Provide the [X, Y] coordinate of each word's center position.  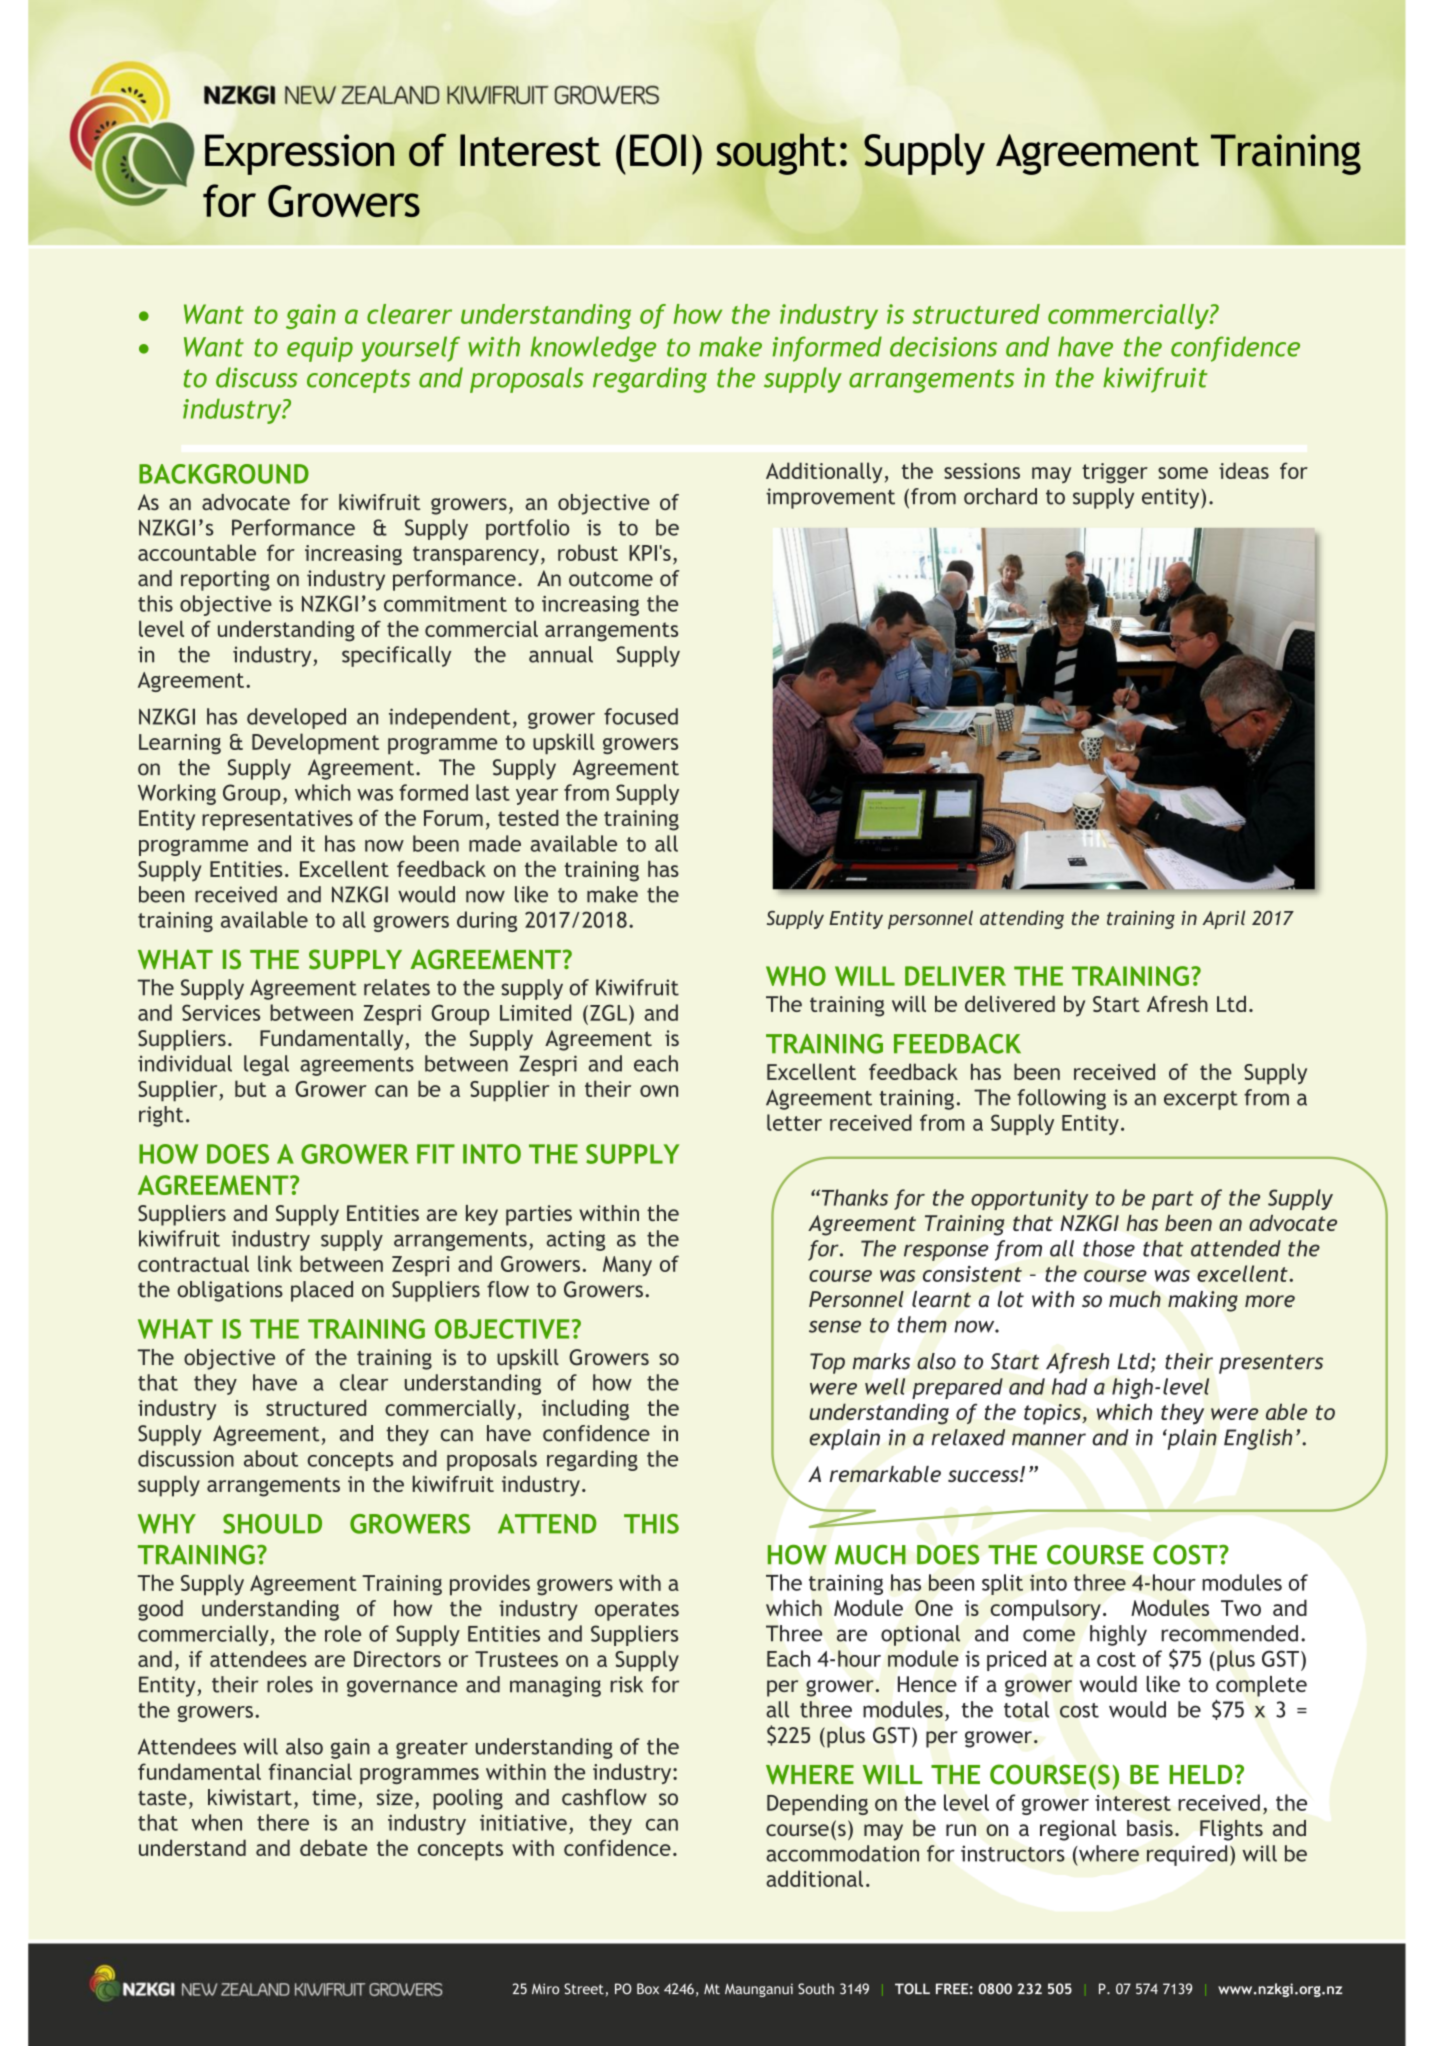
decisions [943, 346]
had [1069, 1386]
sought [776, 154]
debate [333, 1847]
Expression [299, 154]
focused [641, 716]
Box [648, 1988]
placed [322, 1291]
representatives [277, 820]
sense [835, 1326]
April [1223, 919]
